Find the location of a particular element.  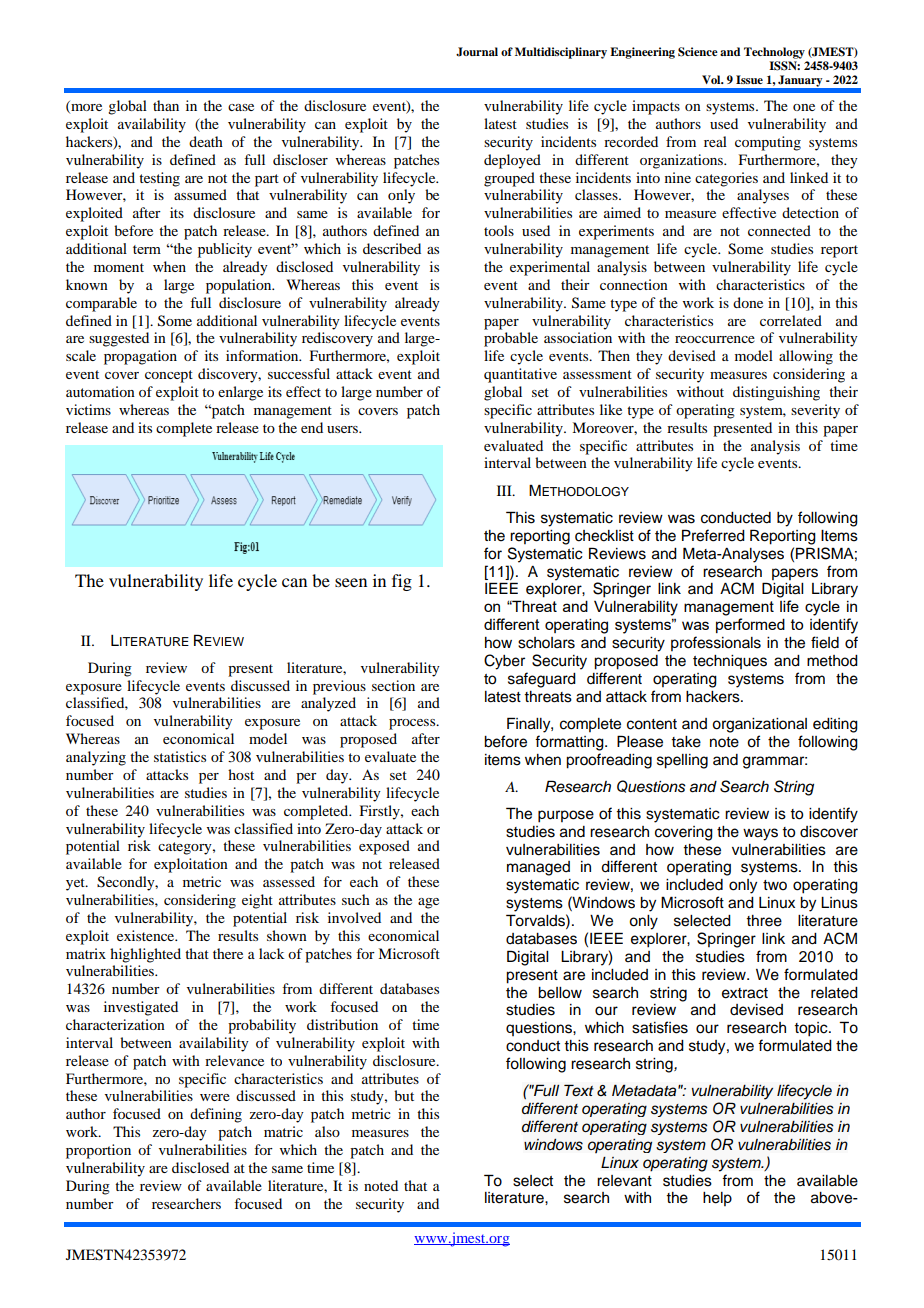

Journal is located at coordinates (477, 52).
